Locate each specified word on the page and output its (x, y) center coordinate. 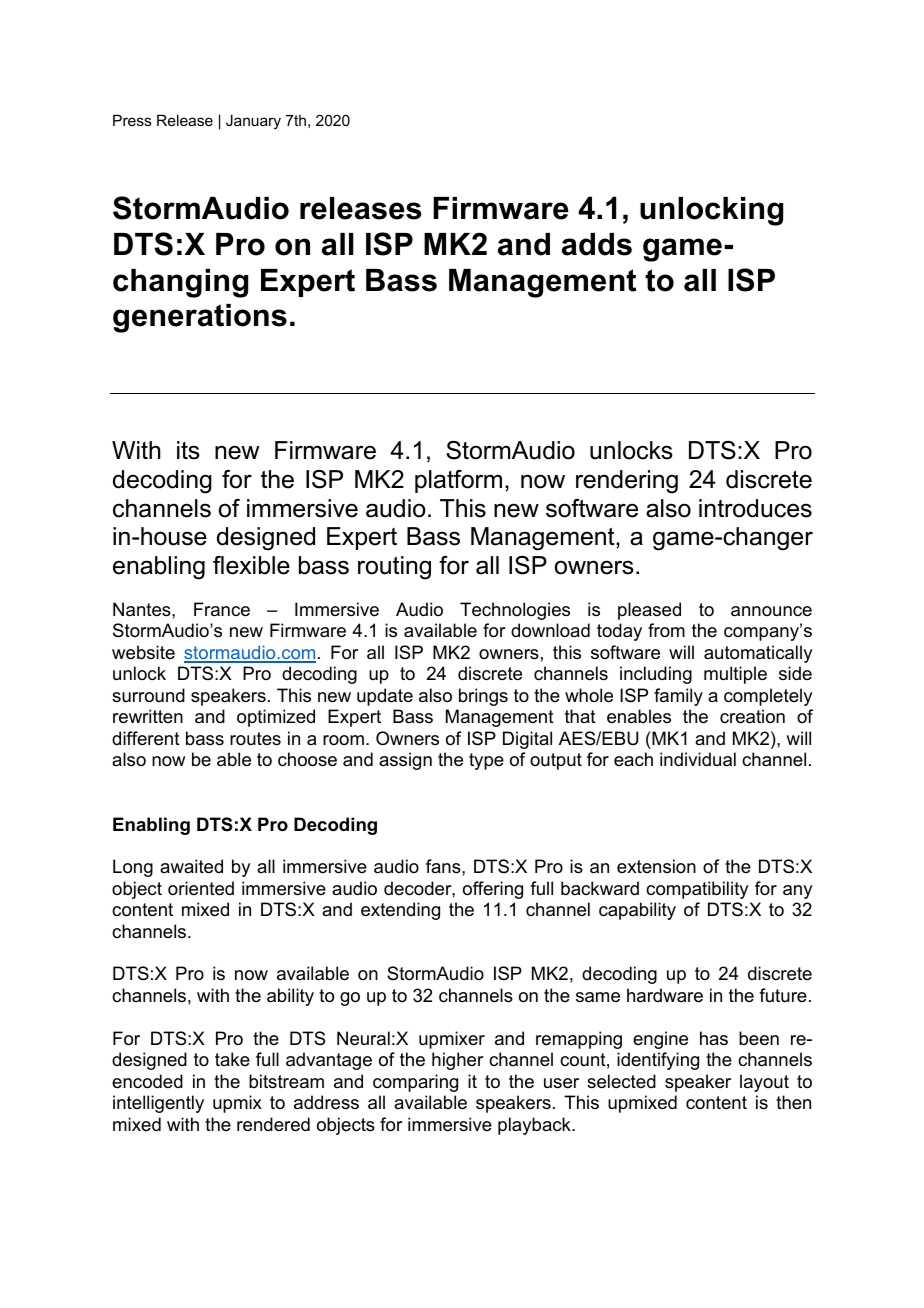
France (222, 609)
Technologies (515, 611)
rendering (627, 482)
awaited (191, 866)
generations (200, 318)
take (232, 1059)
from (666, 630)
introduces (755, 508)
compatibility (697, 890)
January (253, 122)
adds (597, 244)
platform (458, 481)
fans (444, 866)
